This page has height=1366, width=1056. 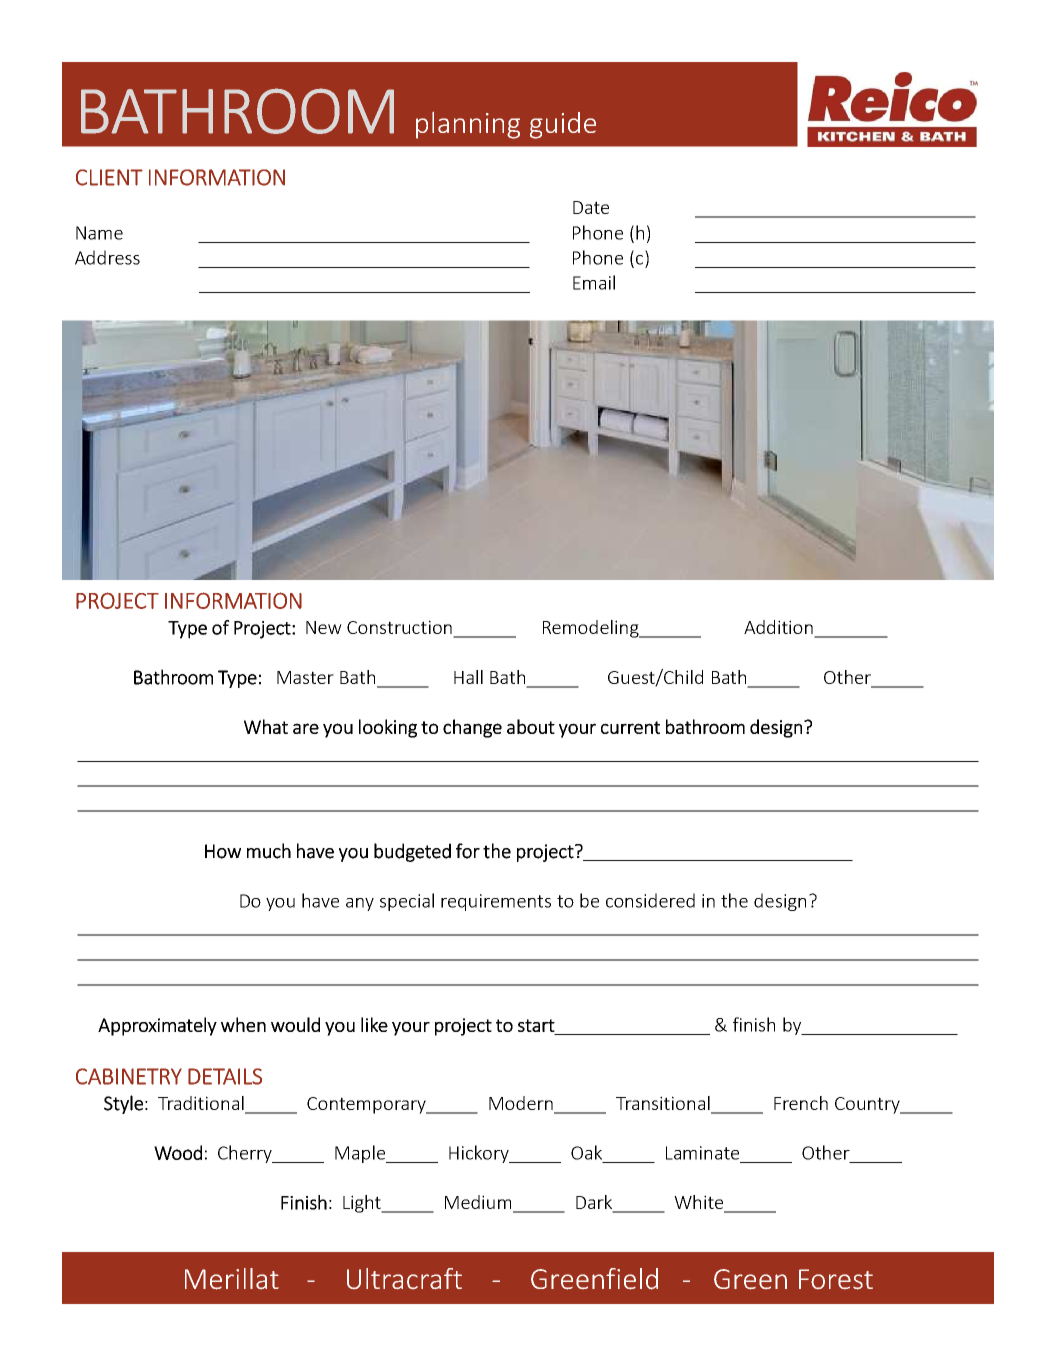 I want to click on Hall, so click(x=468, y=677).
